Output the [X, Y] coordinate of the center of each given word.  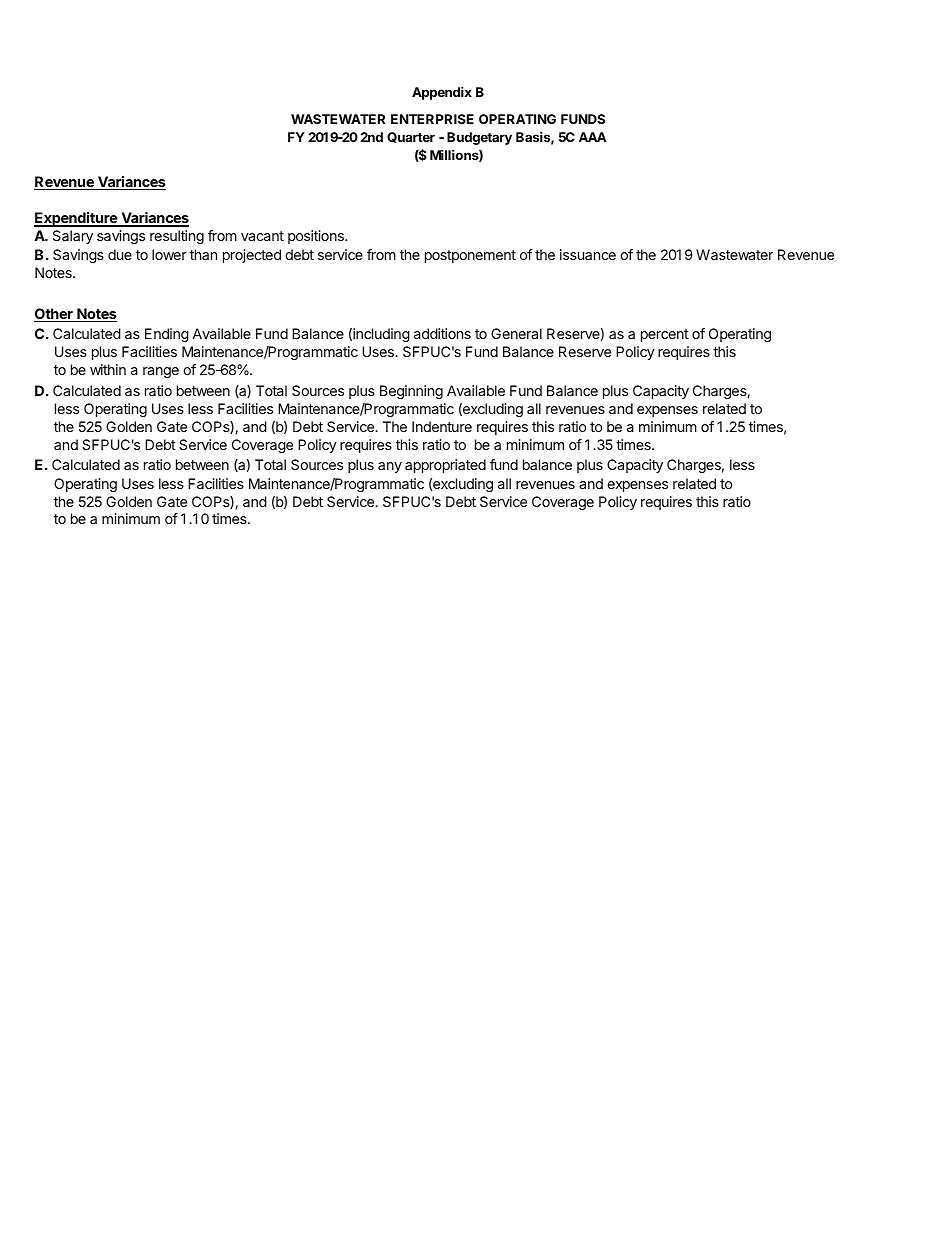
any [390, 467]
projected [252, 256]
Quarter [411, 137]
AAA [592, 137]
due [120, 254]
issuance [588, 254]
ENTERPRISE [432, 119]
